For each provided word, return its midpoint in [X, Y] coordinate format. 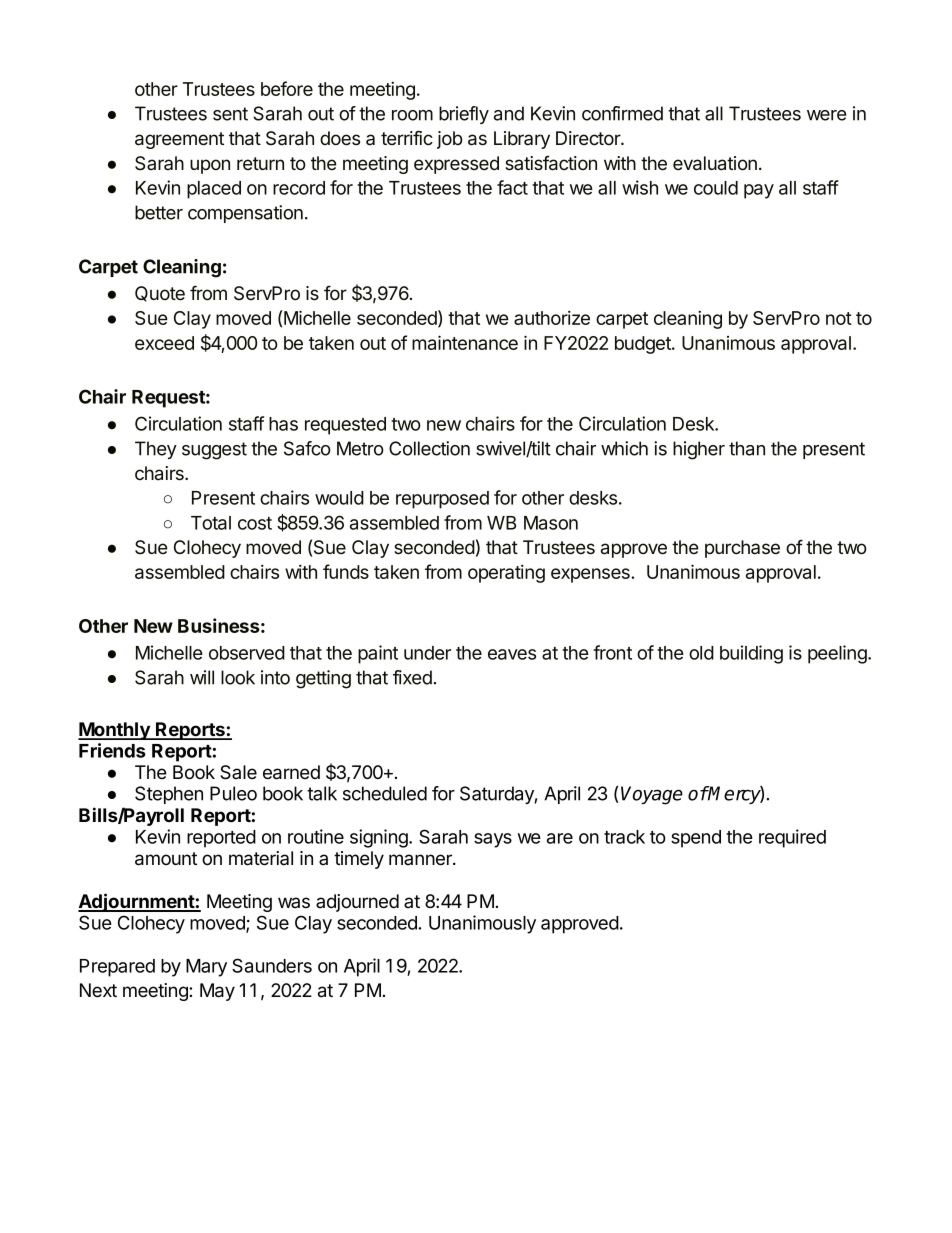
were [826, 115]
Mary [206, 968]
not [839, 318]
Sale [238, 772]
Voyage [652, 795]
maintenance [465, 342]
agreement [179, 140]
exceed [164, 343]
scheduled [385, 793]
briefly [464, 115]
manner [421, 860]
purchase [742, 549]
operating [506, 573]
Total [211, 523]
